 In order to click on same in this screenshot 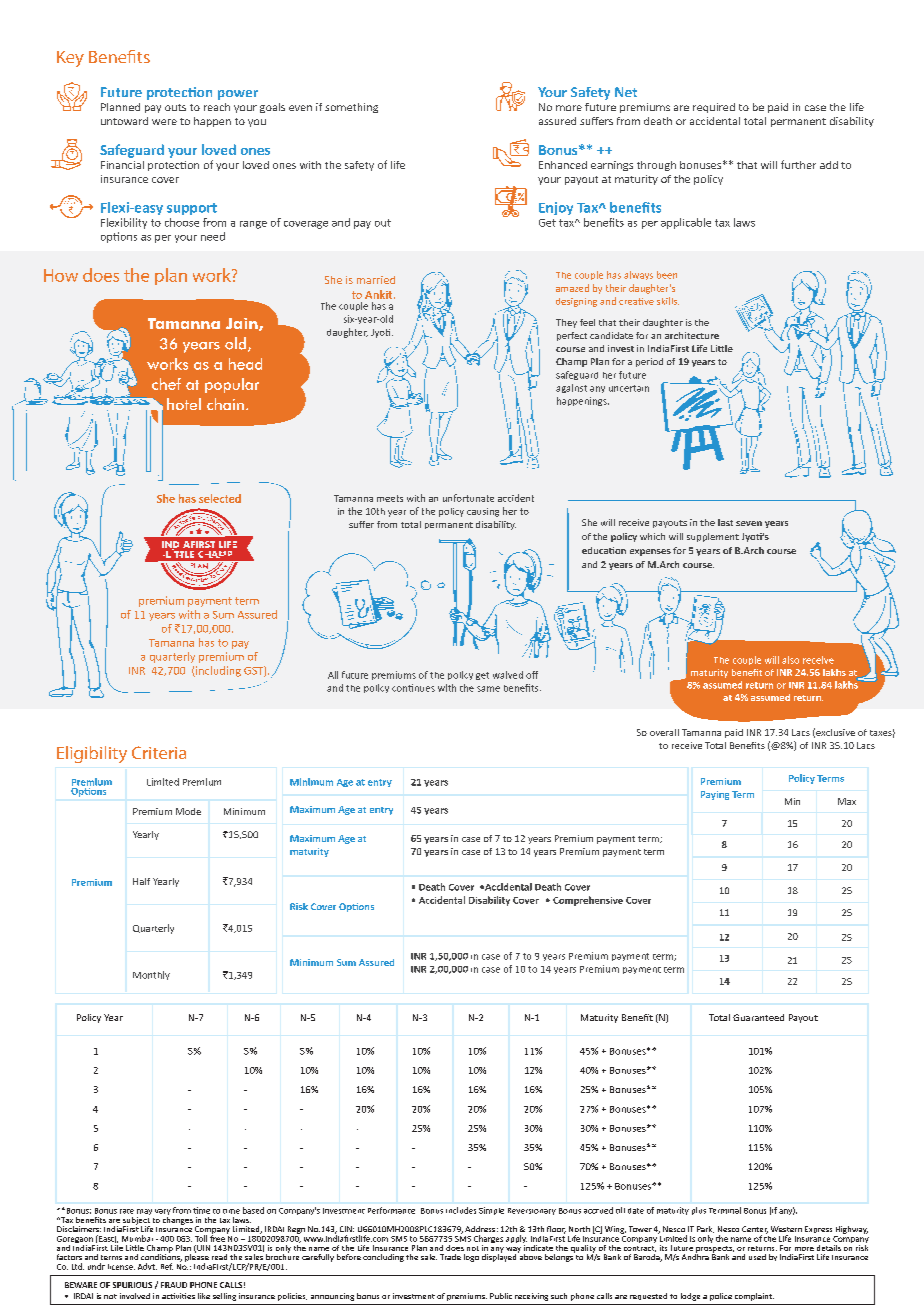, I will do `click(488, 689)`.
